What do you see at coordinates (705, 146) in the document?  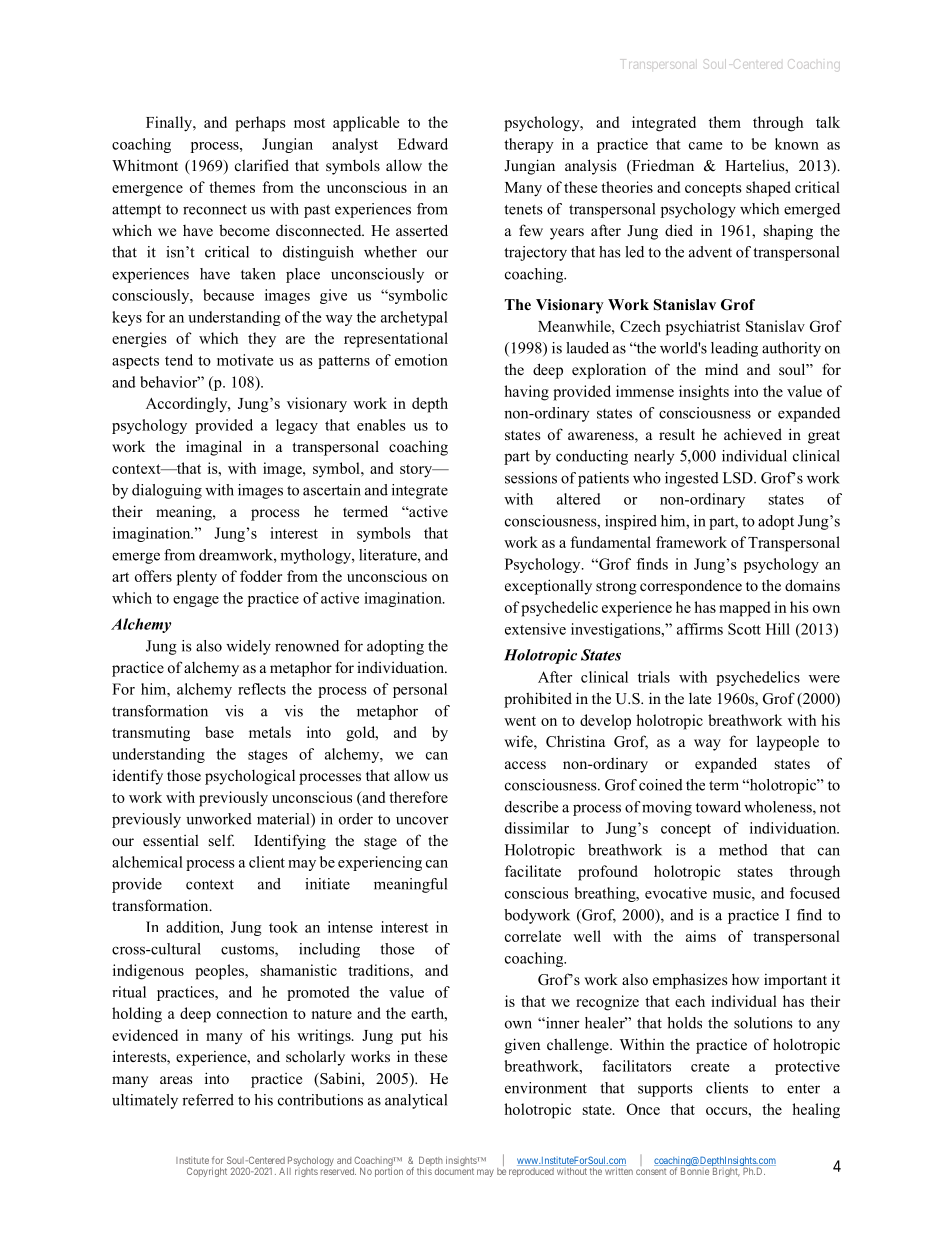 I see `came` at bounding box center [705, 146].
